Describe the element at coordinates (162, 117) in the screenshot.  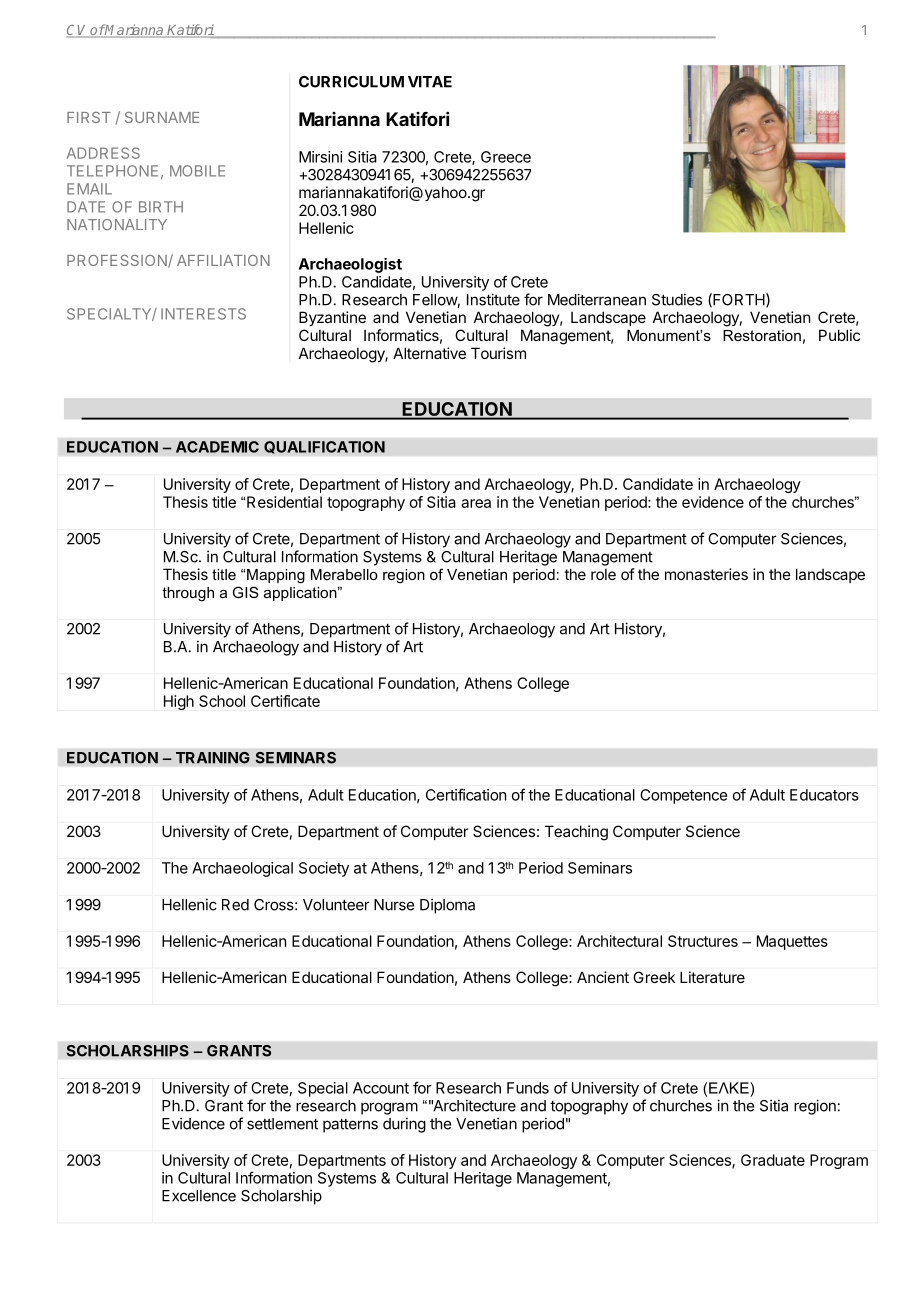
I see `SURNAME` at that location.
